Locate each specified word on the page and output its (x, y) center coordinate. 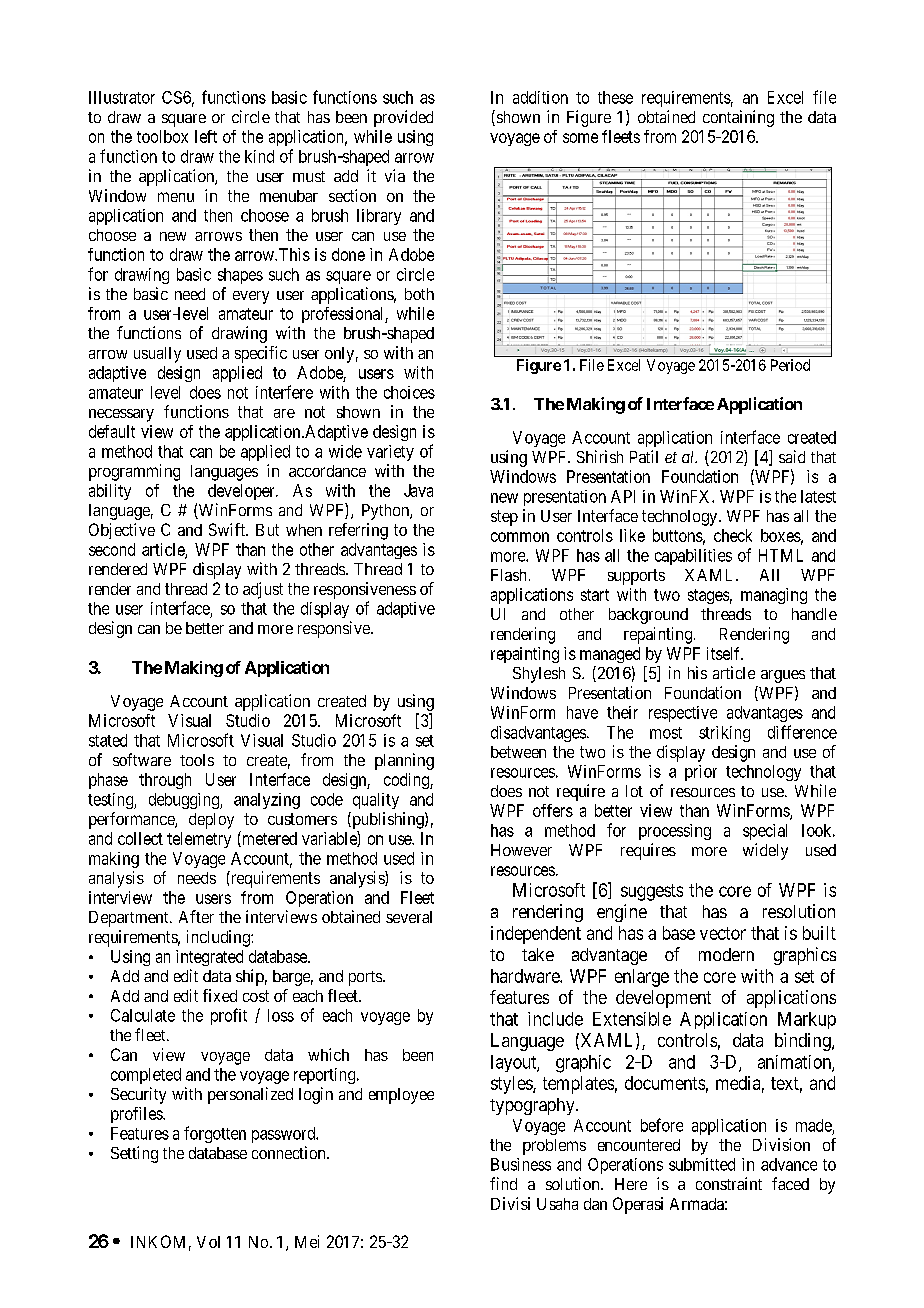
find (503, 1183)
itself (725, 653)
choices (409, 392)
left (206, 136)
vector (723, 933)
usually (157, 355)
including (219, 938)
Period (790, 365)
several (409, 917)
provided (403, 118)
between (518, 752)
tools (197, 760)
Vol (208, 1242)
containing (738, 118)
